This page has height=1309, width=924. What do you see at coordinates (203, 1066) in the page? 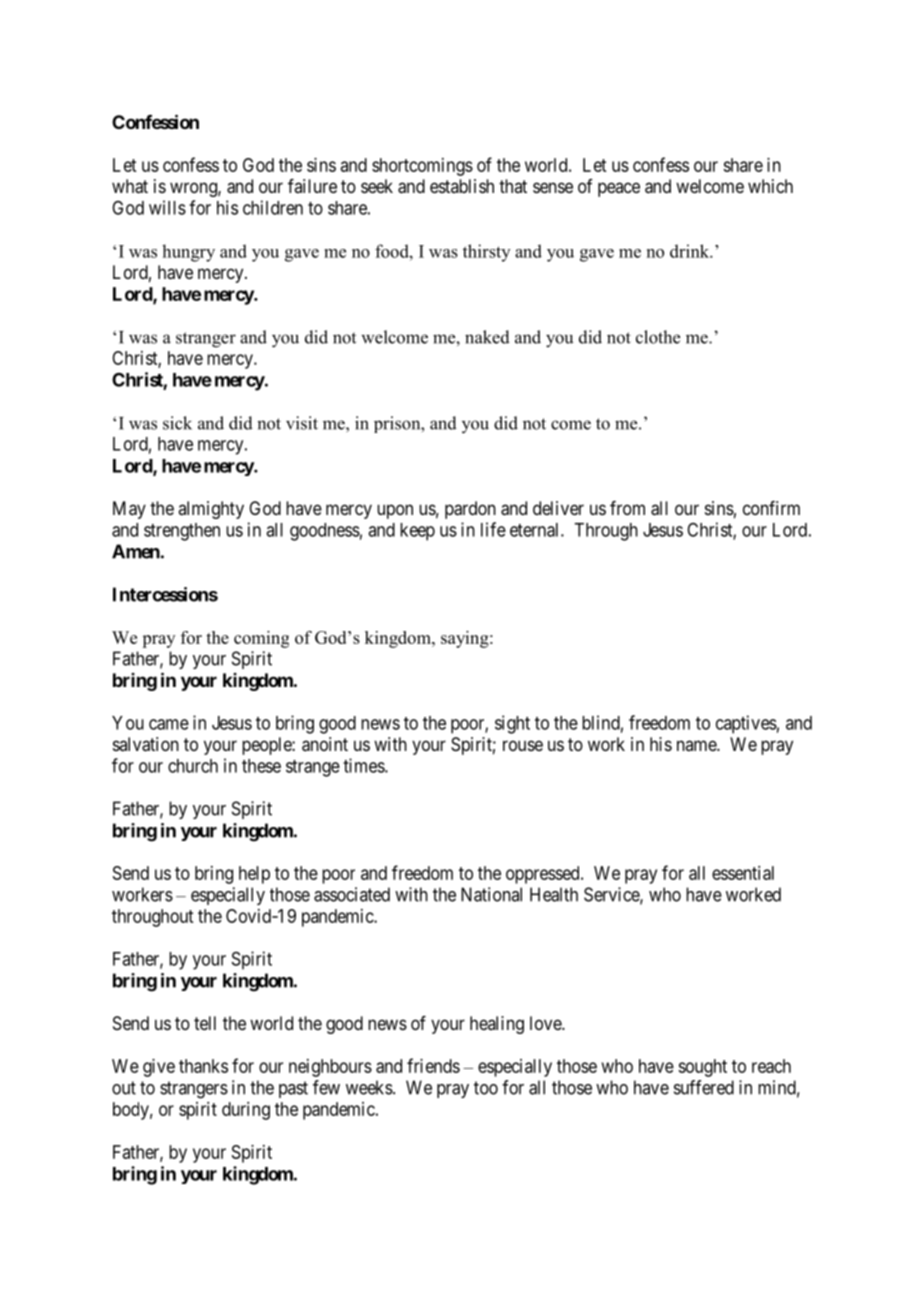
I see `thanks` at bounding box center [203, 1066].
